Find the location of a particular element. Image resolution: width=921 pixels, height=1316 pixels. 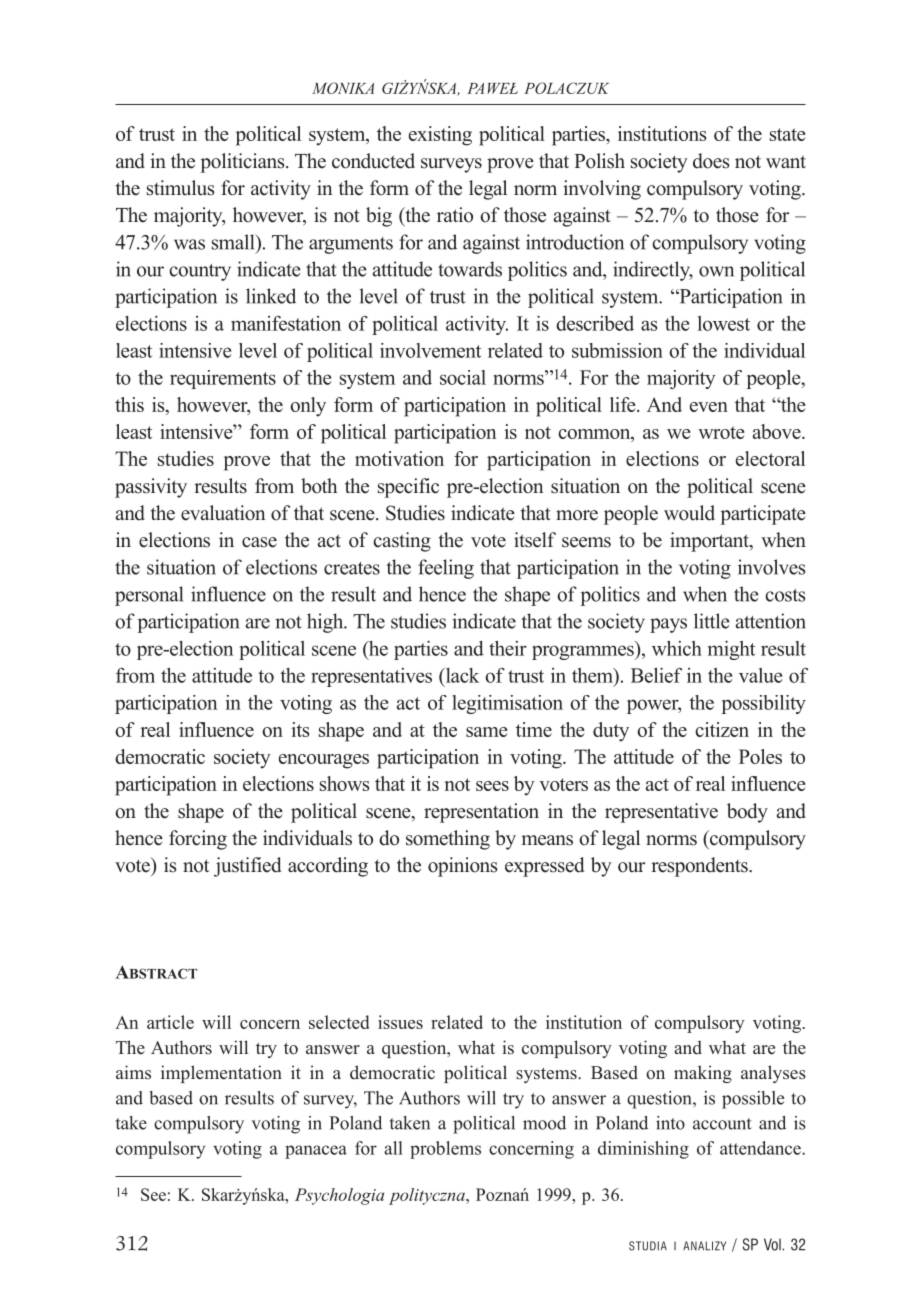

politicians is located at coordinates (243, 163).
